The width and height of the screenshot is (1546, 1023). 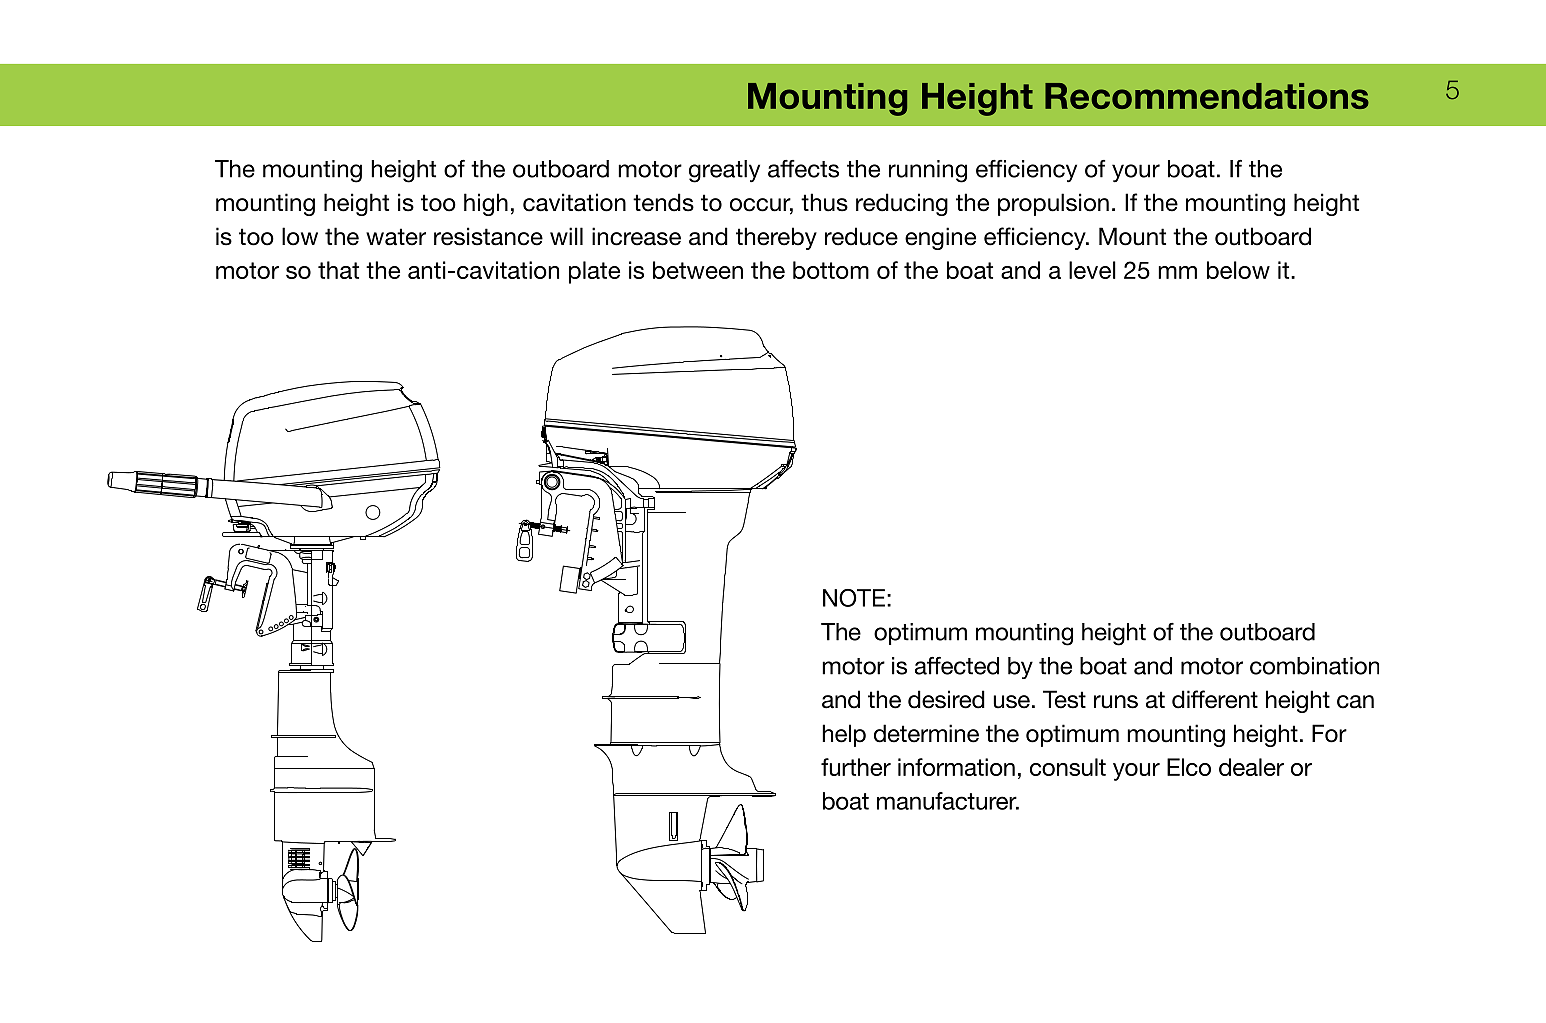 What do you see at coordinates (957, 666) in the screenshot?
I see `affected` at bounding box center [957, 666].
